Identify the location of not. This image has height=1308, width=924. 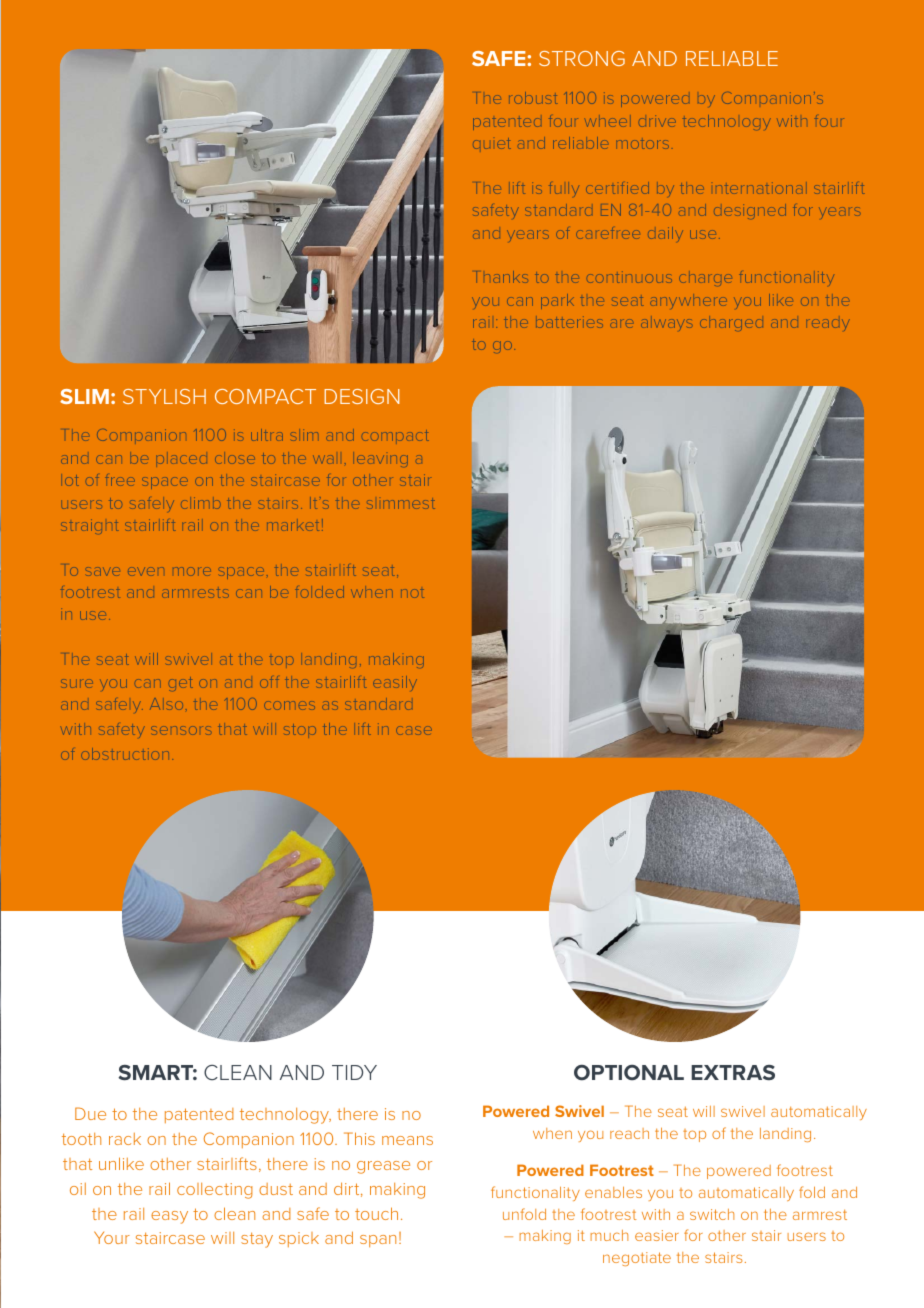
(412, 593).
